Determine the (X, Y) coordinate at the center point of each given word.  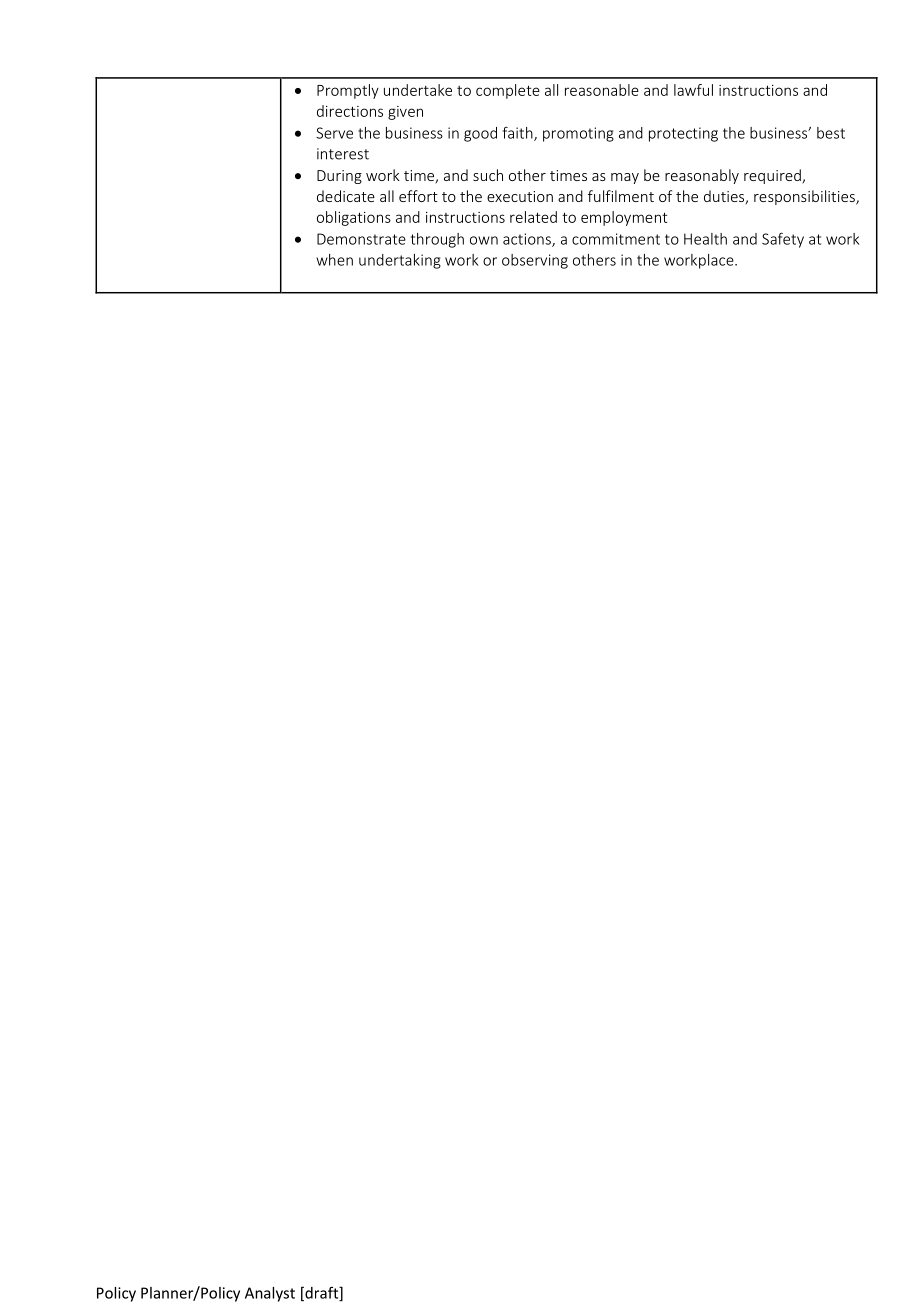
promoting (578, 134)
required (773, 176)
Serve (334, 133)
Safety (783, 240)
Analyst (270, 1294)
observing (535, 261)
